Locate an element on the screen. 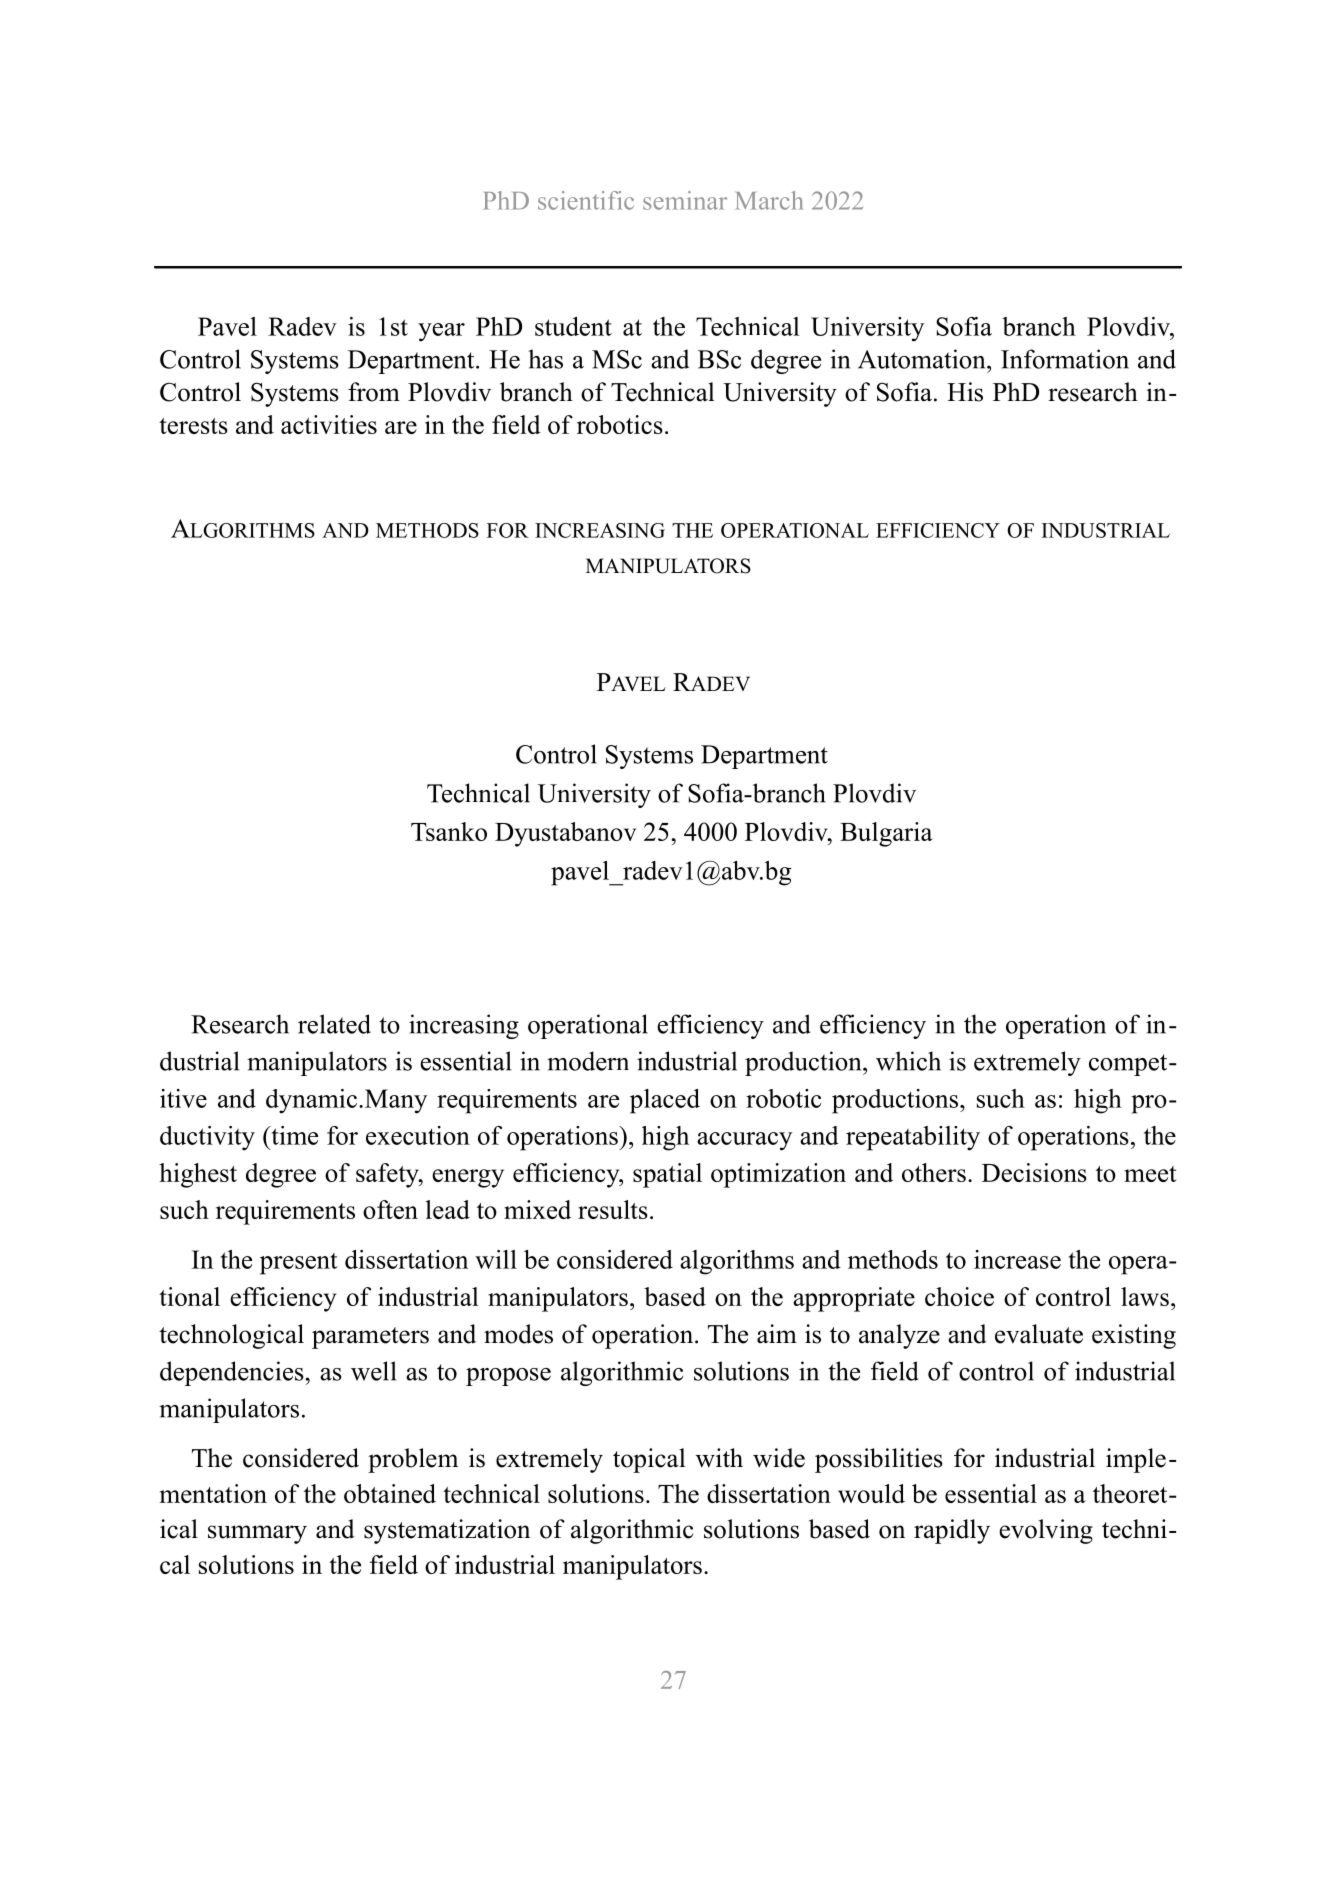 The height and width of the screenshot is (1889, 1336). Information is located at coordinates (1065, 359).
